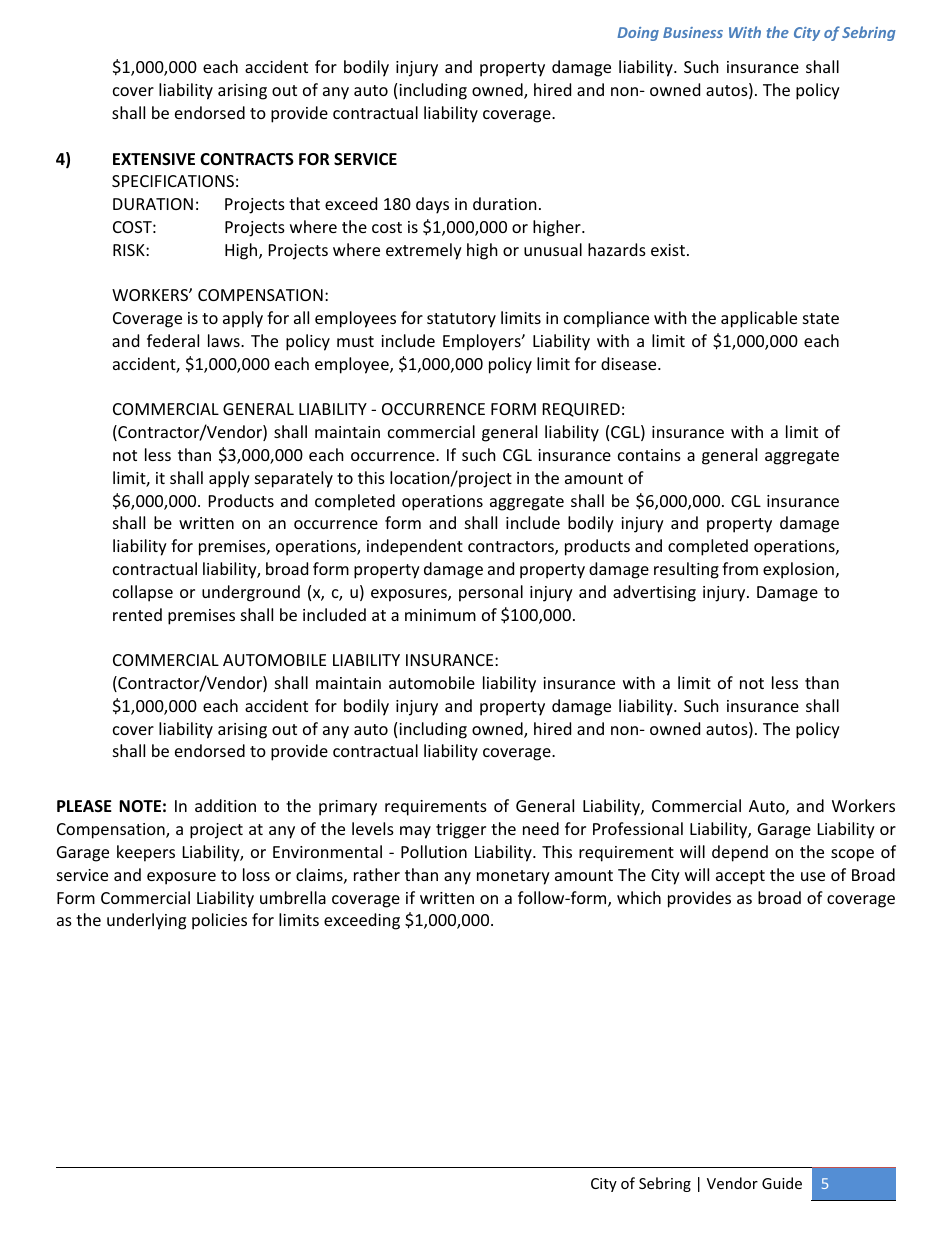 The height and width of the screenshot is (1233, 952). I want to click on underlying, so click(146, 921).
